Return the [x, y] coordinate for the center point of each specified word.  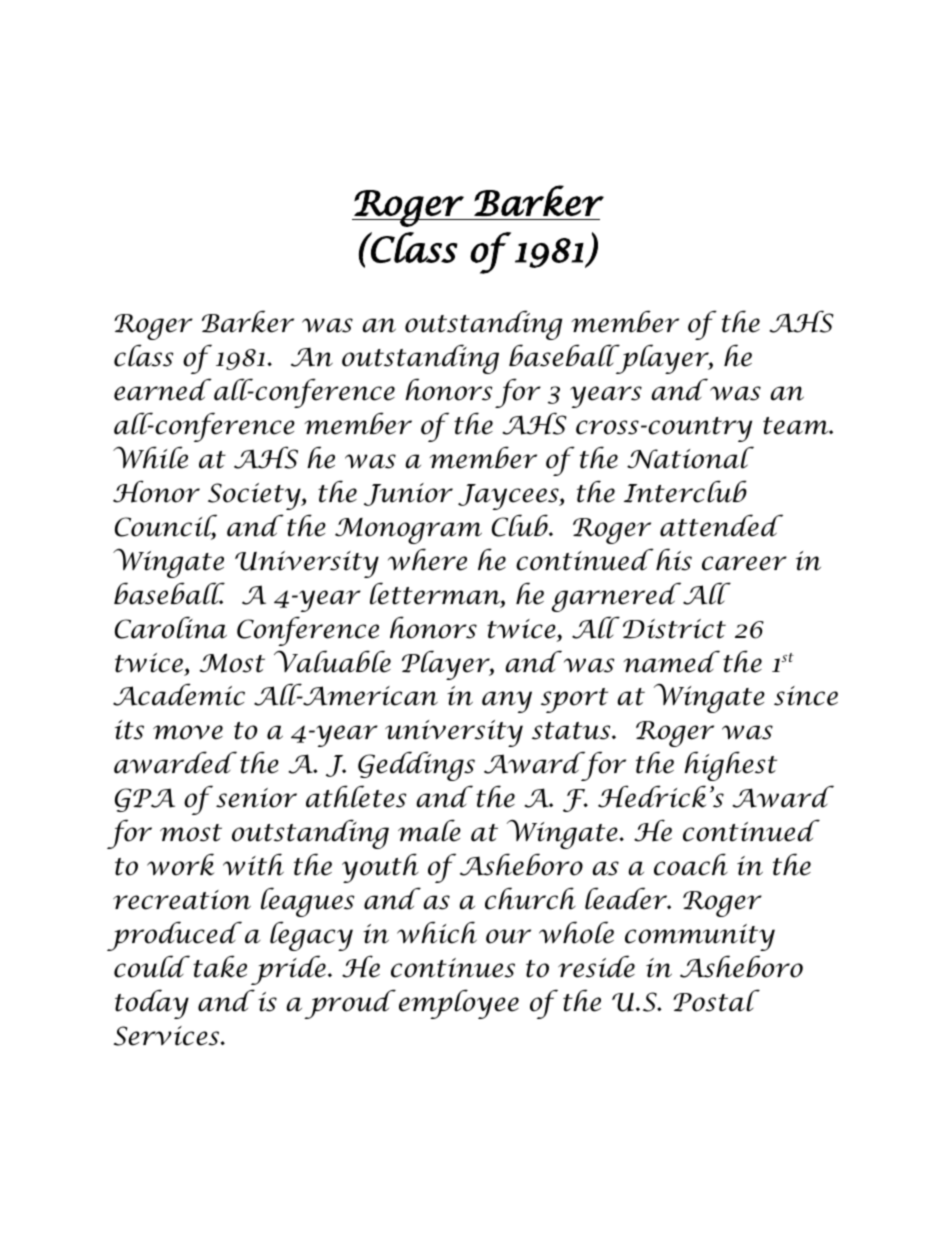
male [429, 830]
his [674, 559]
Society [255, 496]
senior [256, 798]
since [806, 696]
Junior [408, 494]
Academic [179, 694]
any [507, 702]
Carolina [171, 627]
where [427, 559]
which [437, 932]
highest [730, 766]
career [744, 563]
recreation [182, 900]
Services [167, 1036]
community [700, 937]
